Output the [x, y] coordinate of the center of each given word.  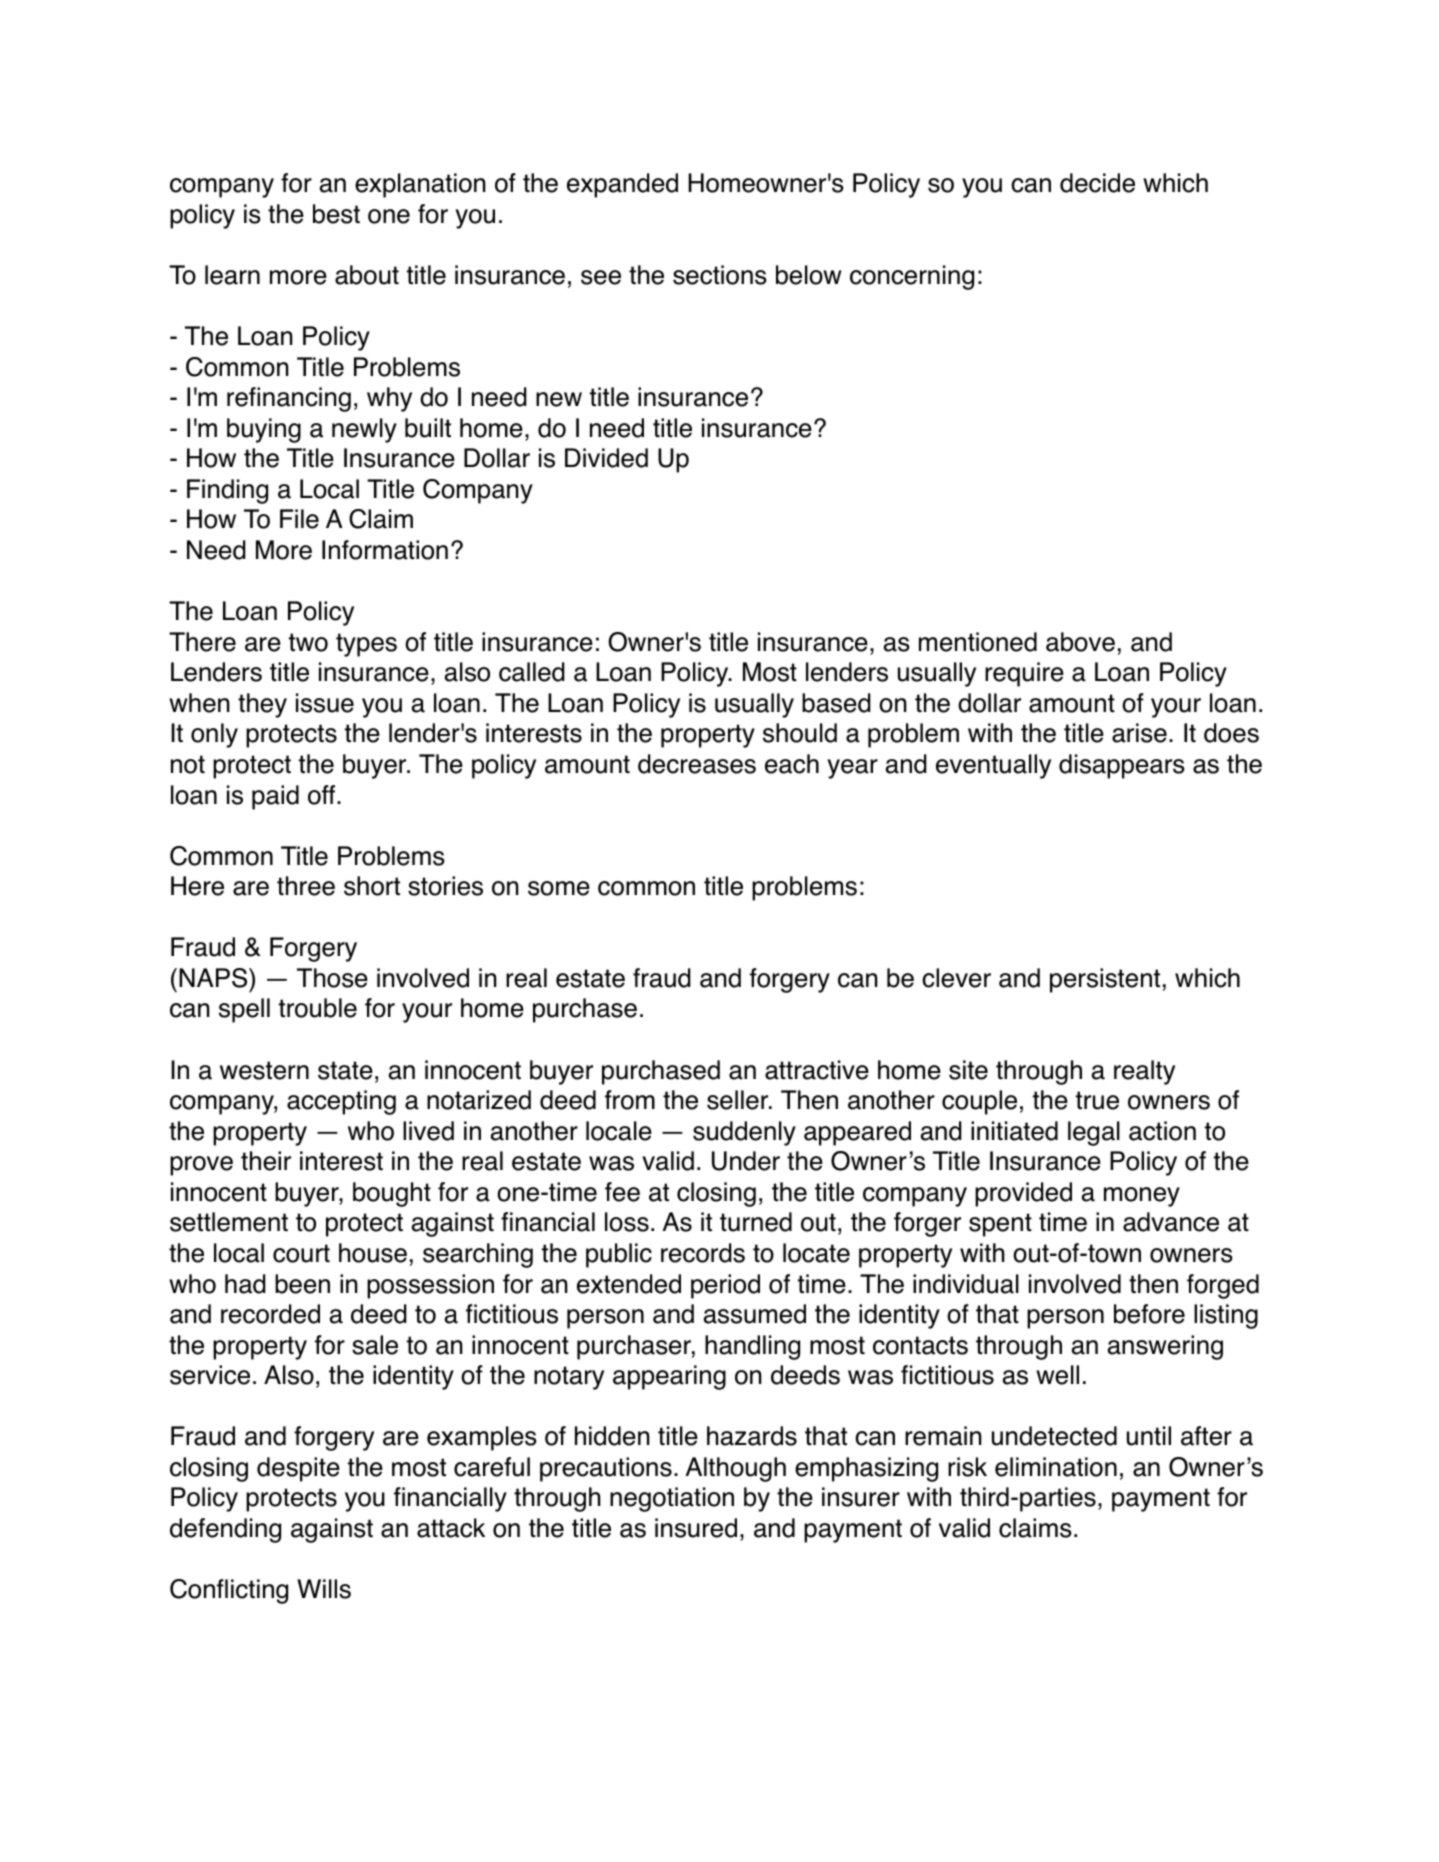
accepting [341, 1102]
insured [696, 1528]
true [1097, 1100]
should [800, 733]
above [1080, 642]
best [336, 214]
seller [739, 1100]
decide [1097, 183]
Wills [324, 1589]
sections [720, 275]
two [308, 642]
